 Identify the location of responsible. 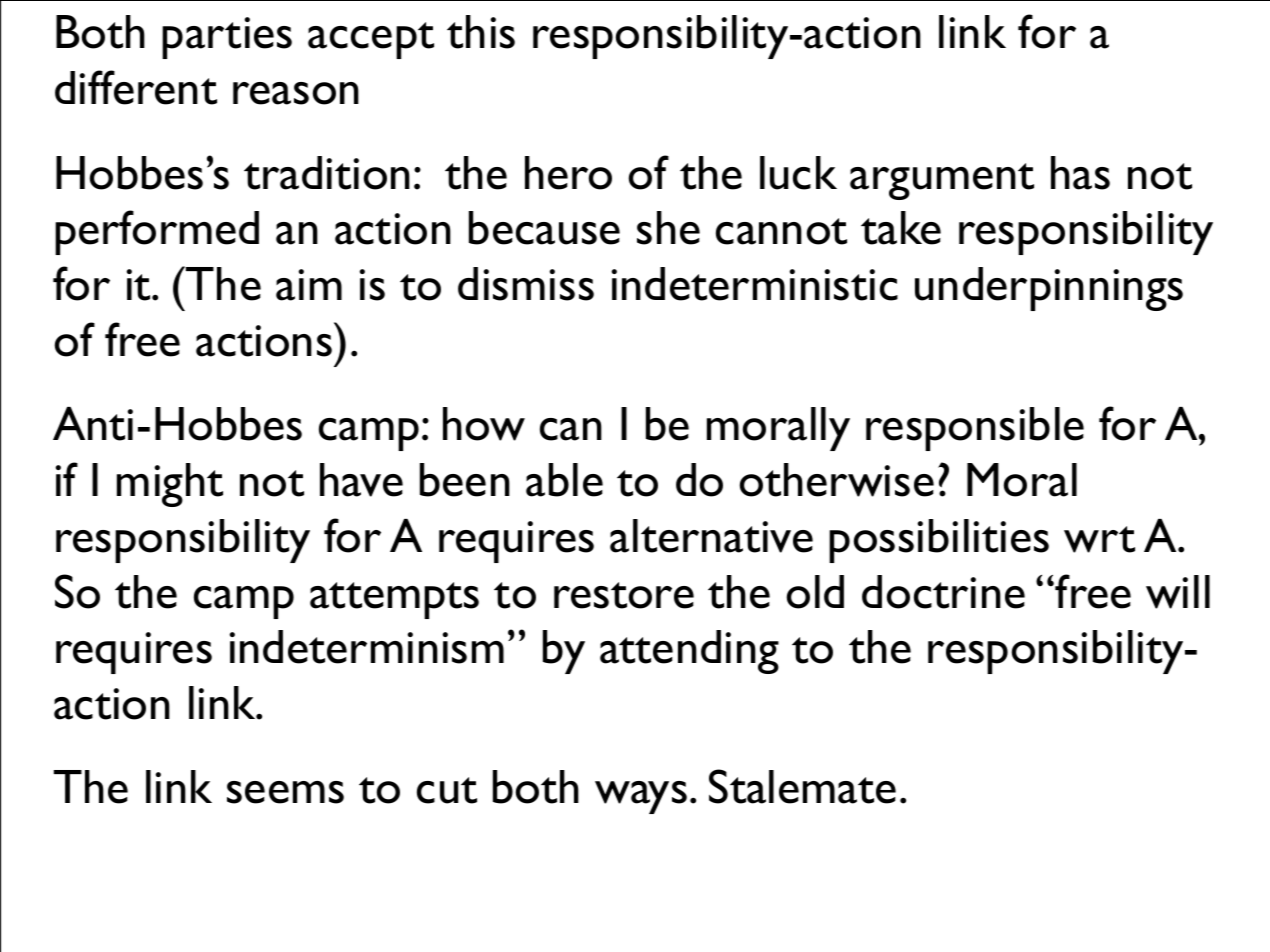
(975, 429).
